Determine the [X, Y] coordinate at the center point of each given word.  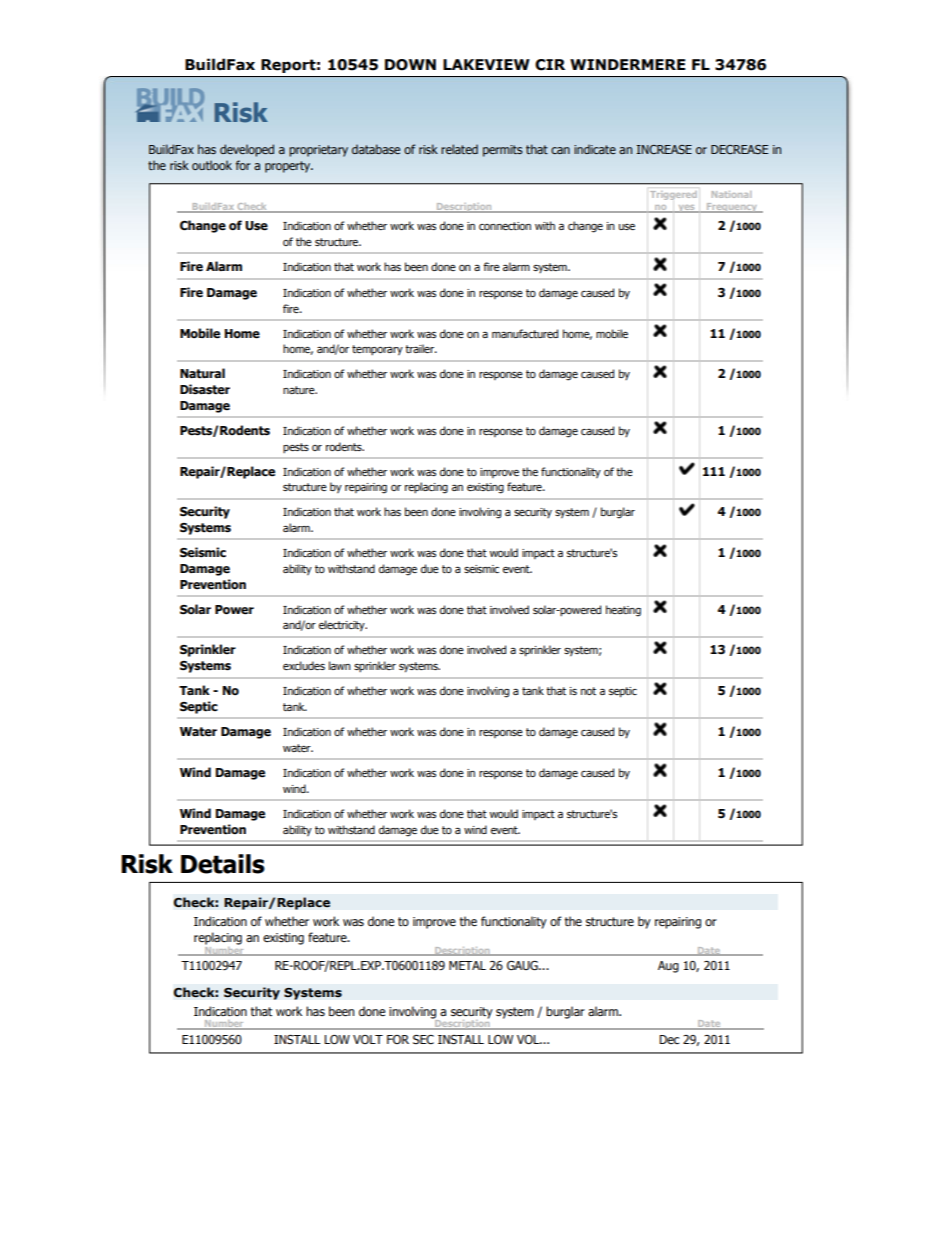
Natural [202, 373]
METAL [467, 965]
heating [623, 611]
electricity [343, 626]
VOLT [368, 1039]
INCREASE [664, 149]
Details [223, 864]
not [588, 691]
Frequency [732, 208]
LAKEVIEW [486, 64]
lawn [340, 665]
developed [247, 150]
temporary [377, 350]
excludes [304, 665]
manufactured [525, 333]
